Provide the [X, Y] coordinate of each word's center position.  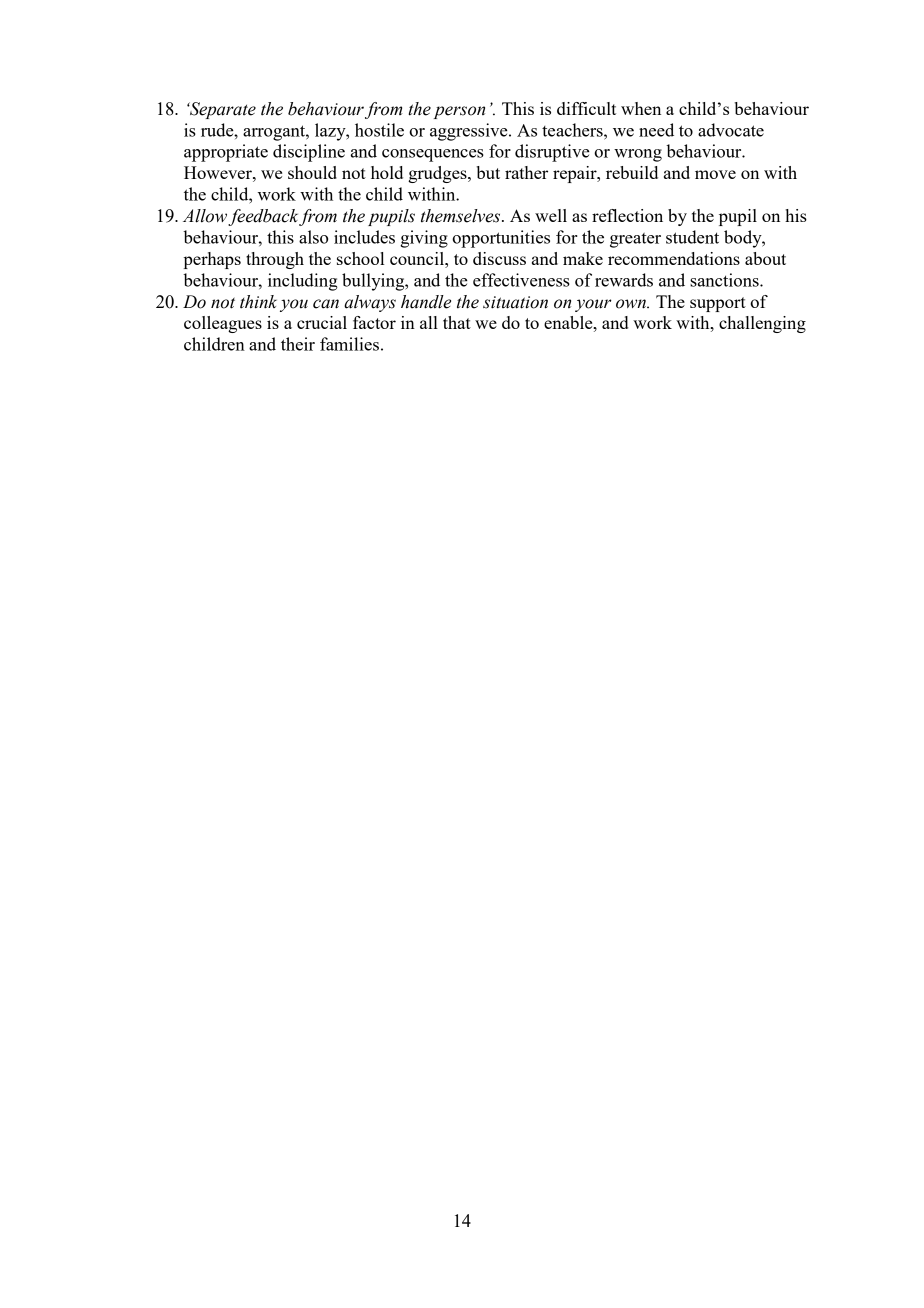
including [303, 282]
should [312, 172]
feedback [263, 217]
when [641, 108]
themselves [462, 216]
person [459, 112]
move [715, 174]
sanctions [725, 280]
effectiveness [521, 280]
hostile [379, 130]
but [488, 172]
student [692, 237]
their [298, 344]
